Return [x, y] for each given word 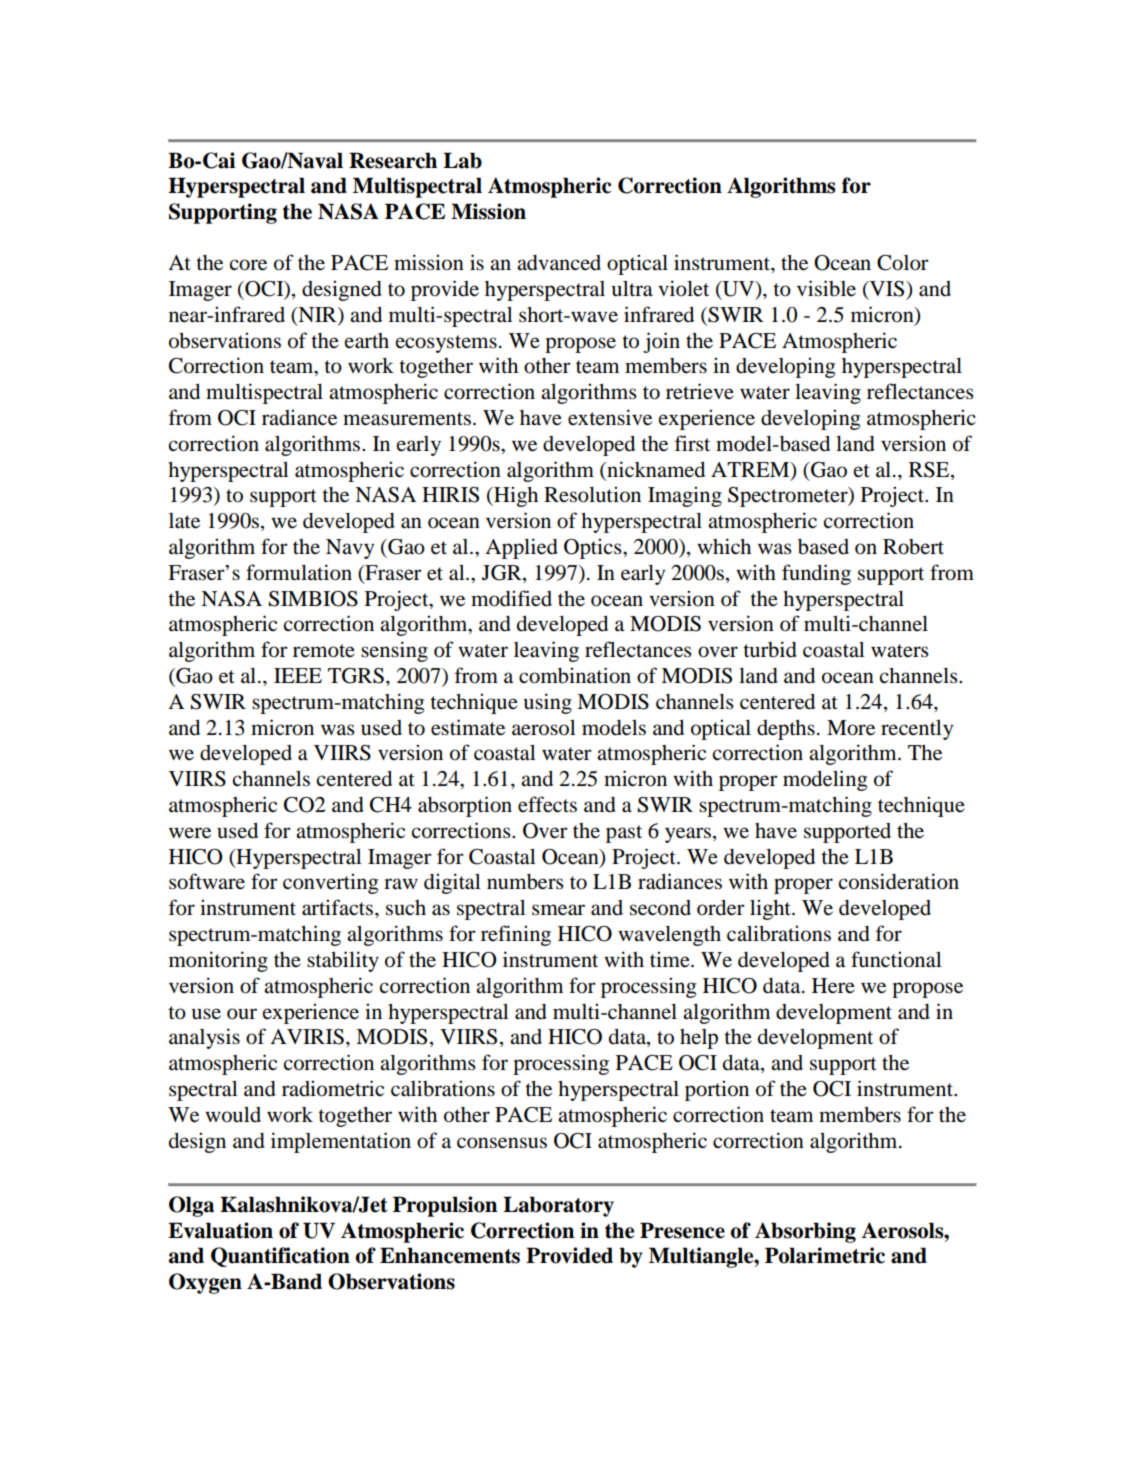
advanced [559, 263]
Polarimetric [825, 1255]
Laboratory [558, 1206]
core [248, 265]
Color [903, 263]
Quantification [280, 1257]
